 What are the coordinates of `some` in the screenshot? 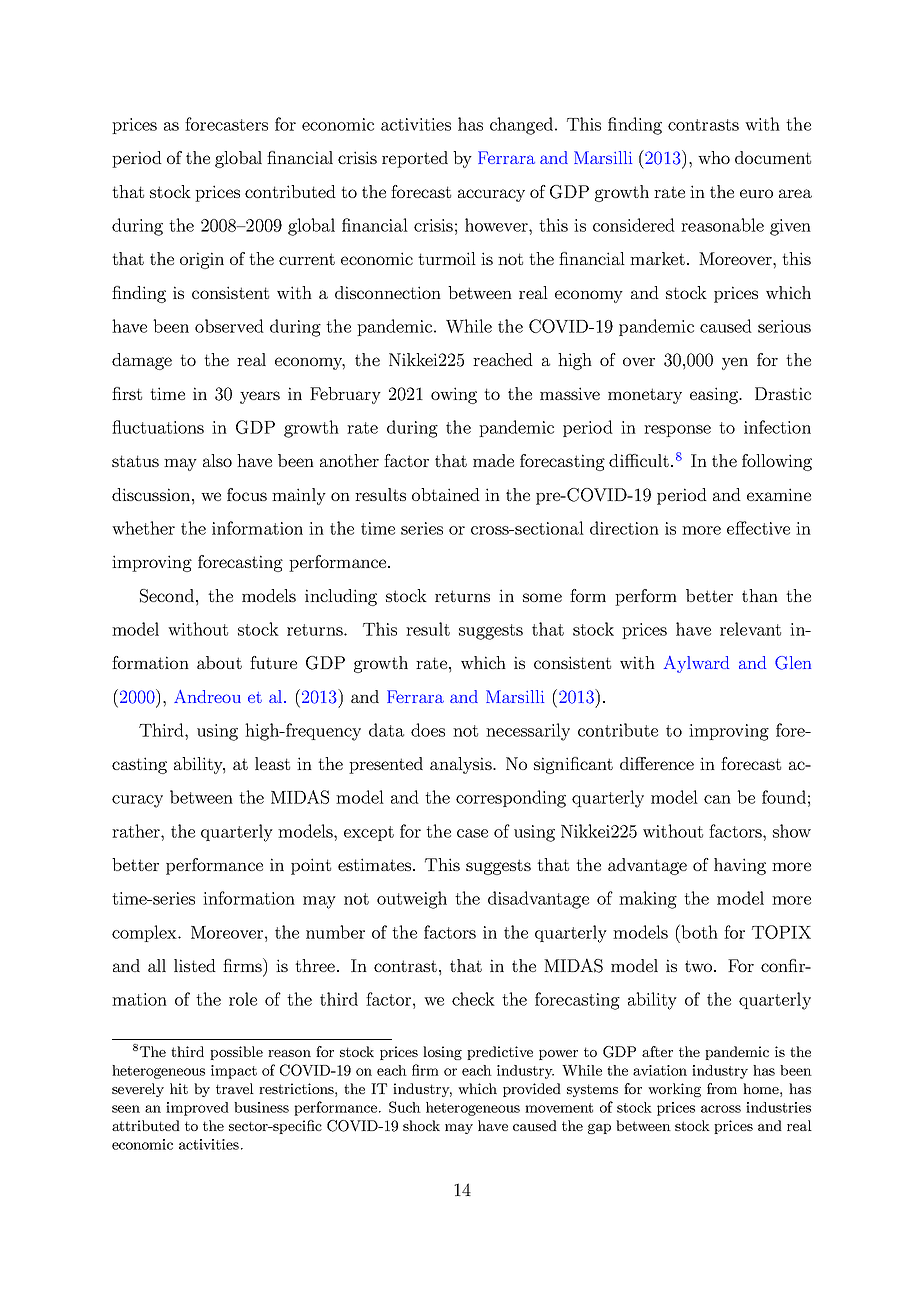 It's located at (542, 597).
